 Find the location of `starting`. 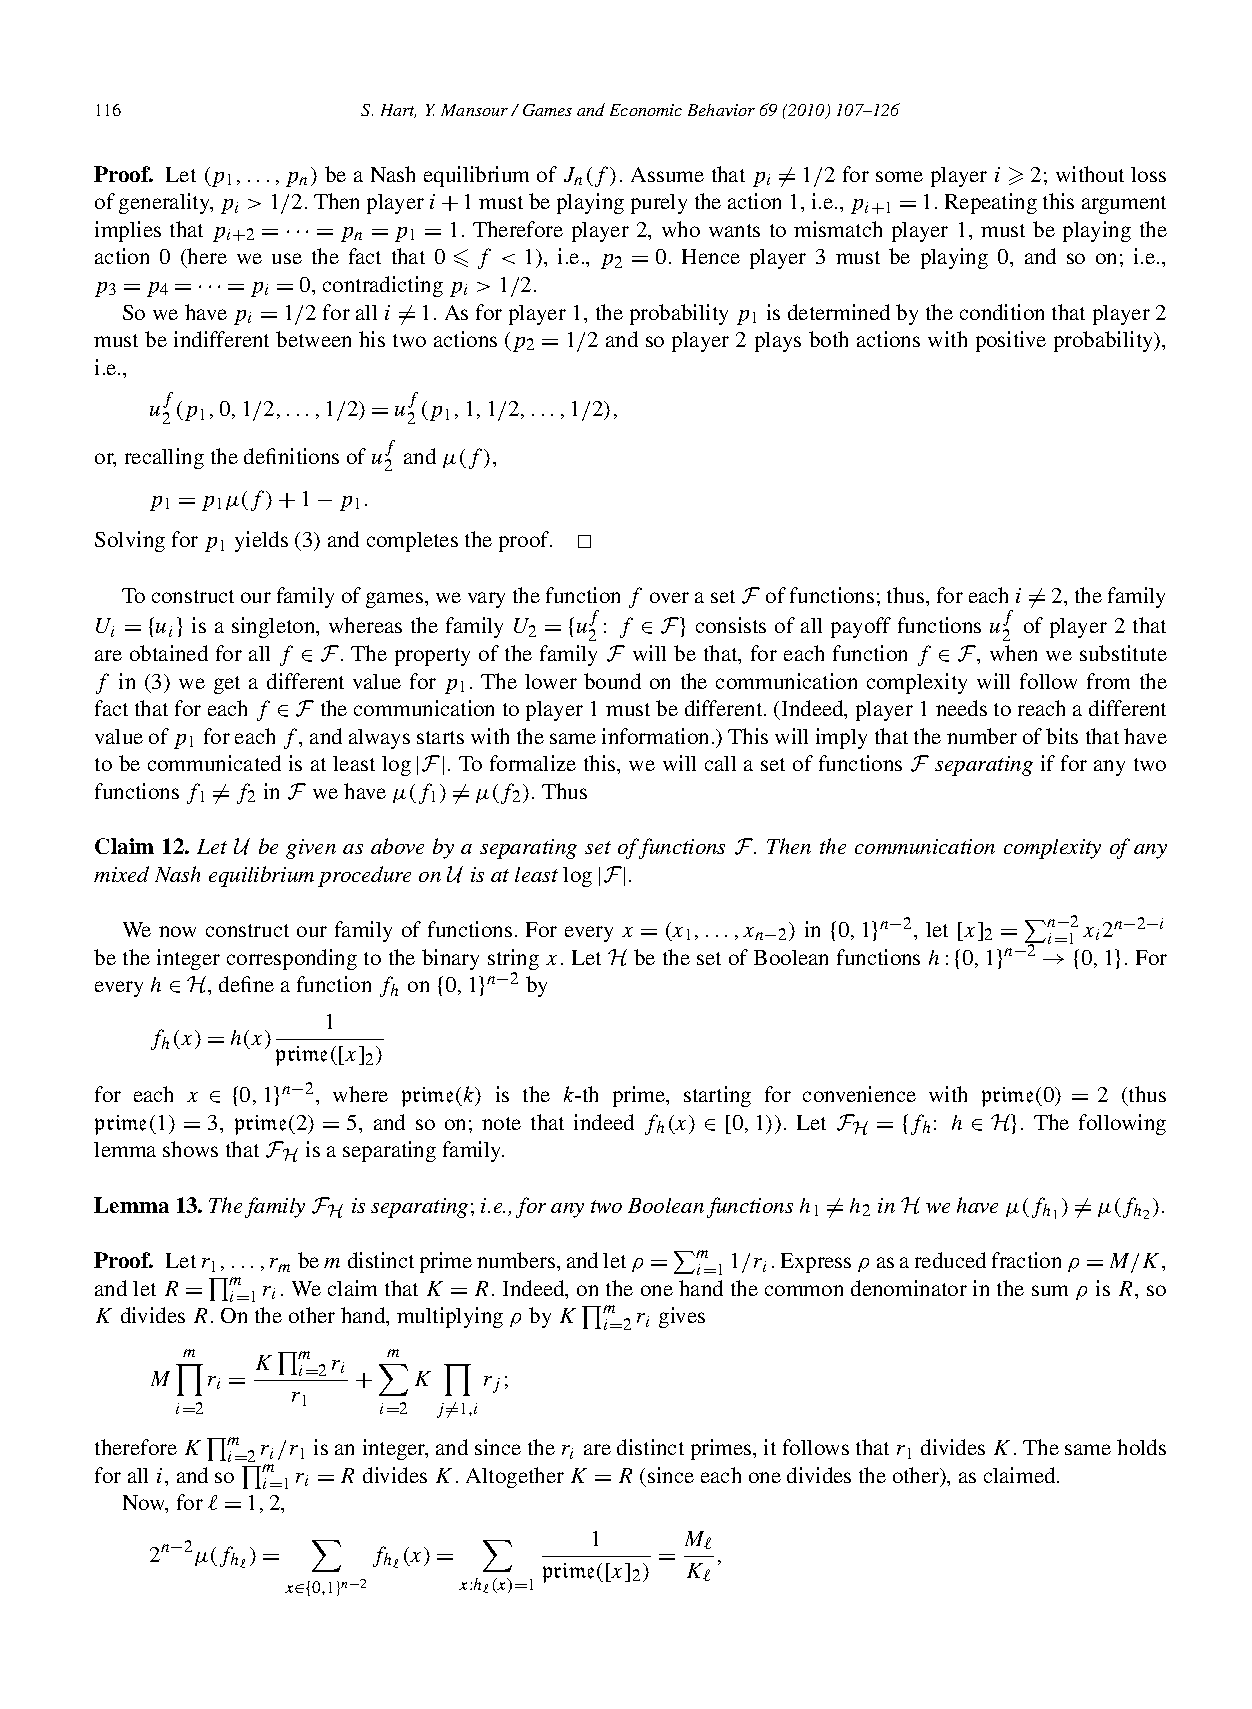

starting is located at coordinates (717, 1096).
